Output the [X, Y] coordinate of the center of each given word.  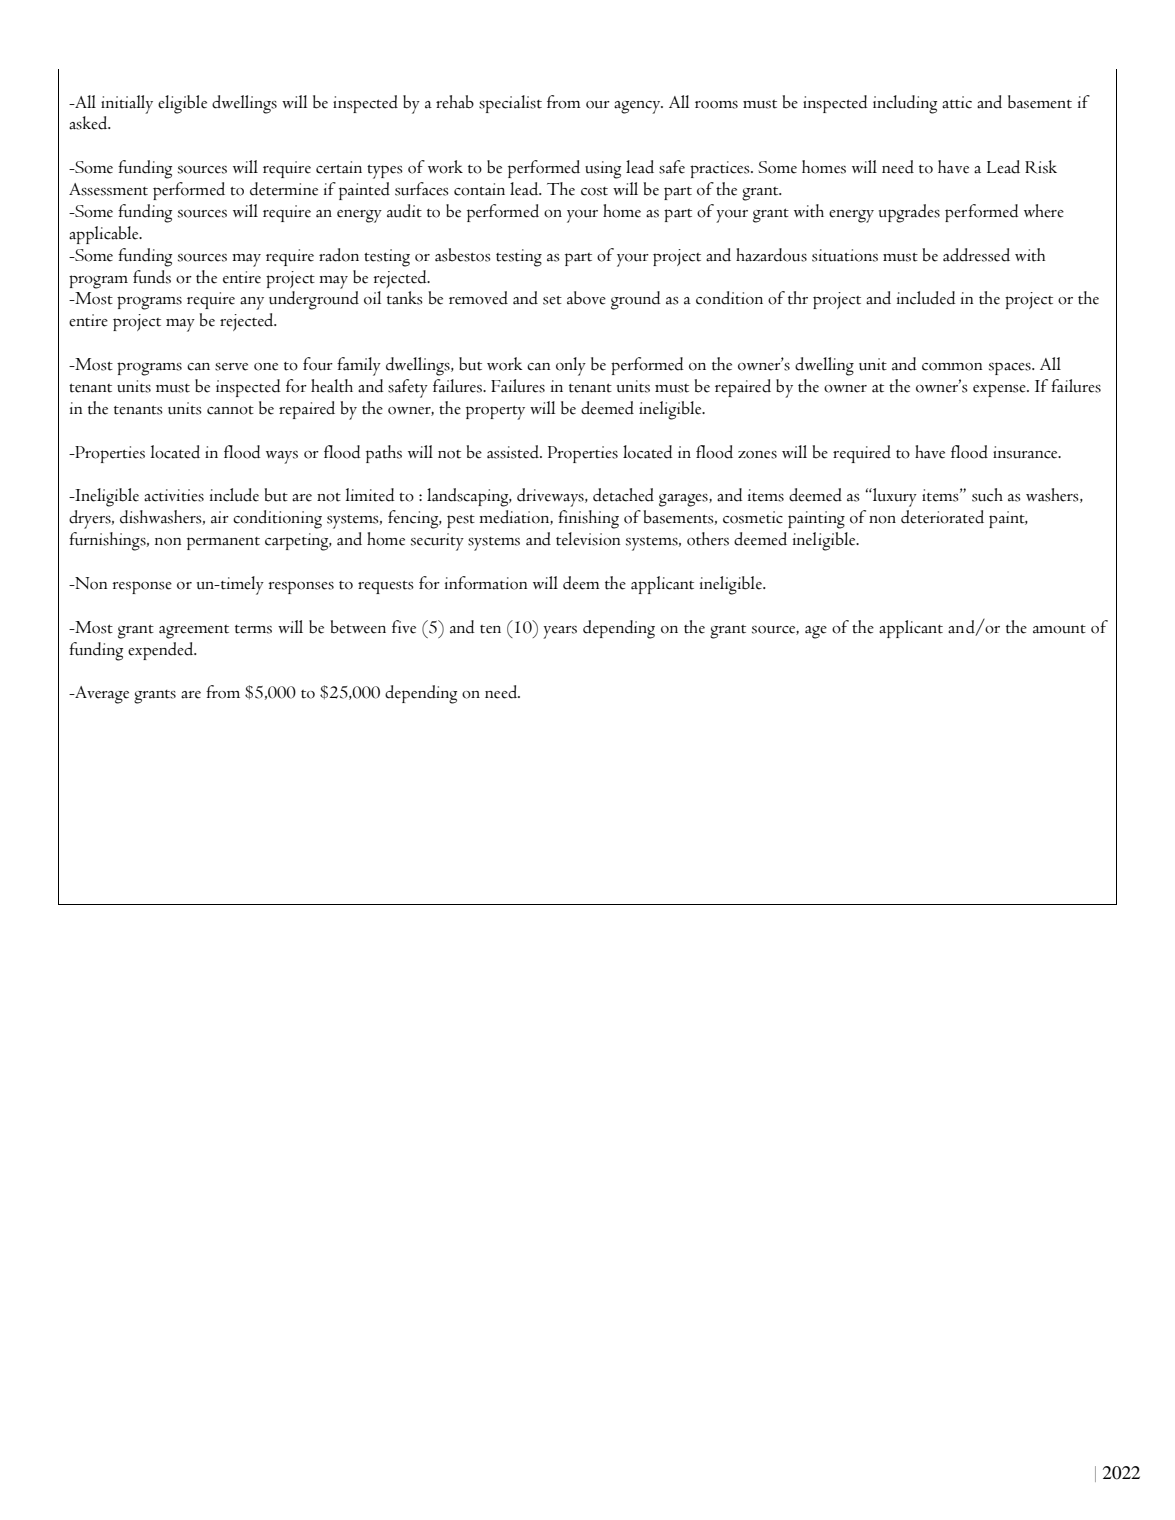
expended [162, 651]
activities [174, 495]
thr [798, 298]
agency [638, 107]
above [586, 298]
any [252, 303]
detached [623, 495]
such [987, 495]
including [905, 104]
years [560, 632]
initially [127, 104]
